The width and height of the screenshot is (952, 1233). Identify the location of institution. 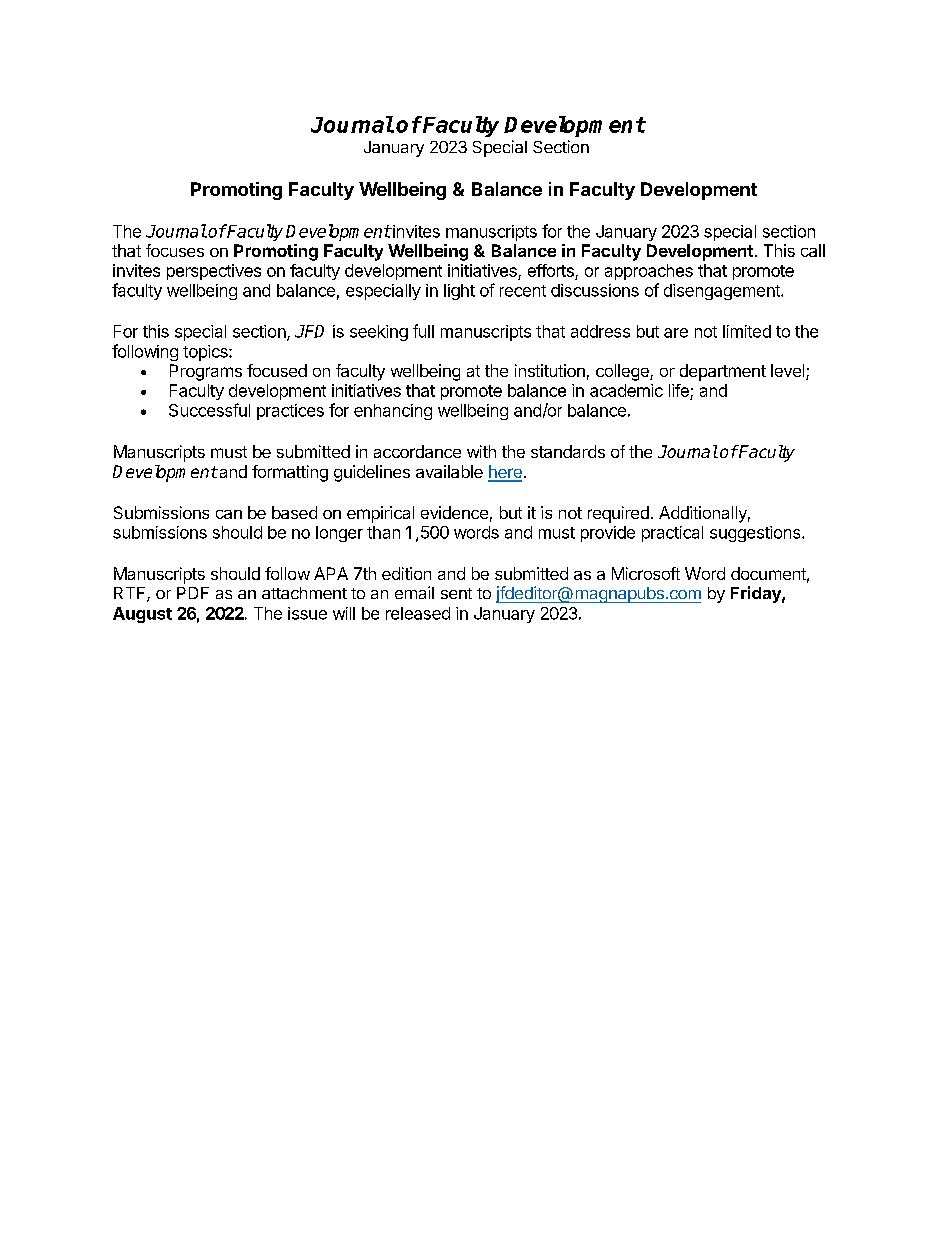
(550, 370).
